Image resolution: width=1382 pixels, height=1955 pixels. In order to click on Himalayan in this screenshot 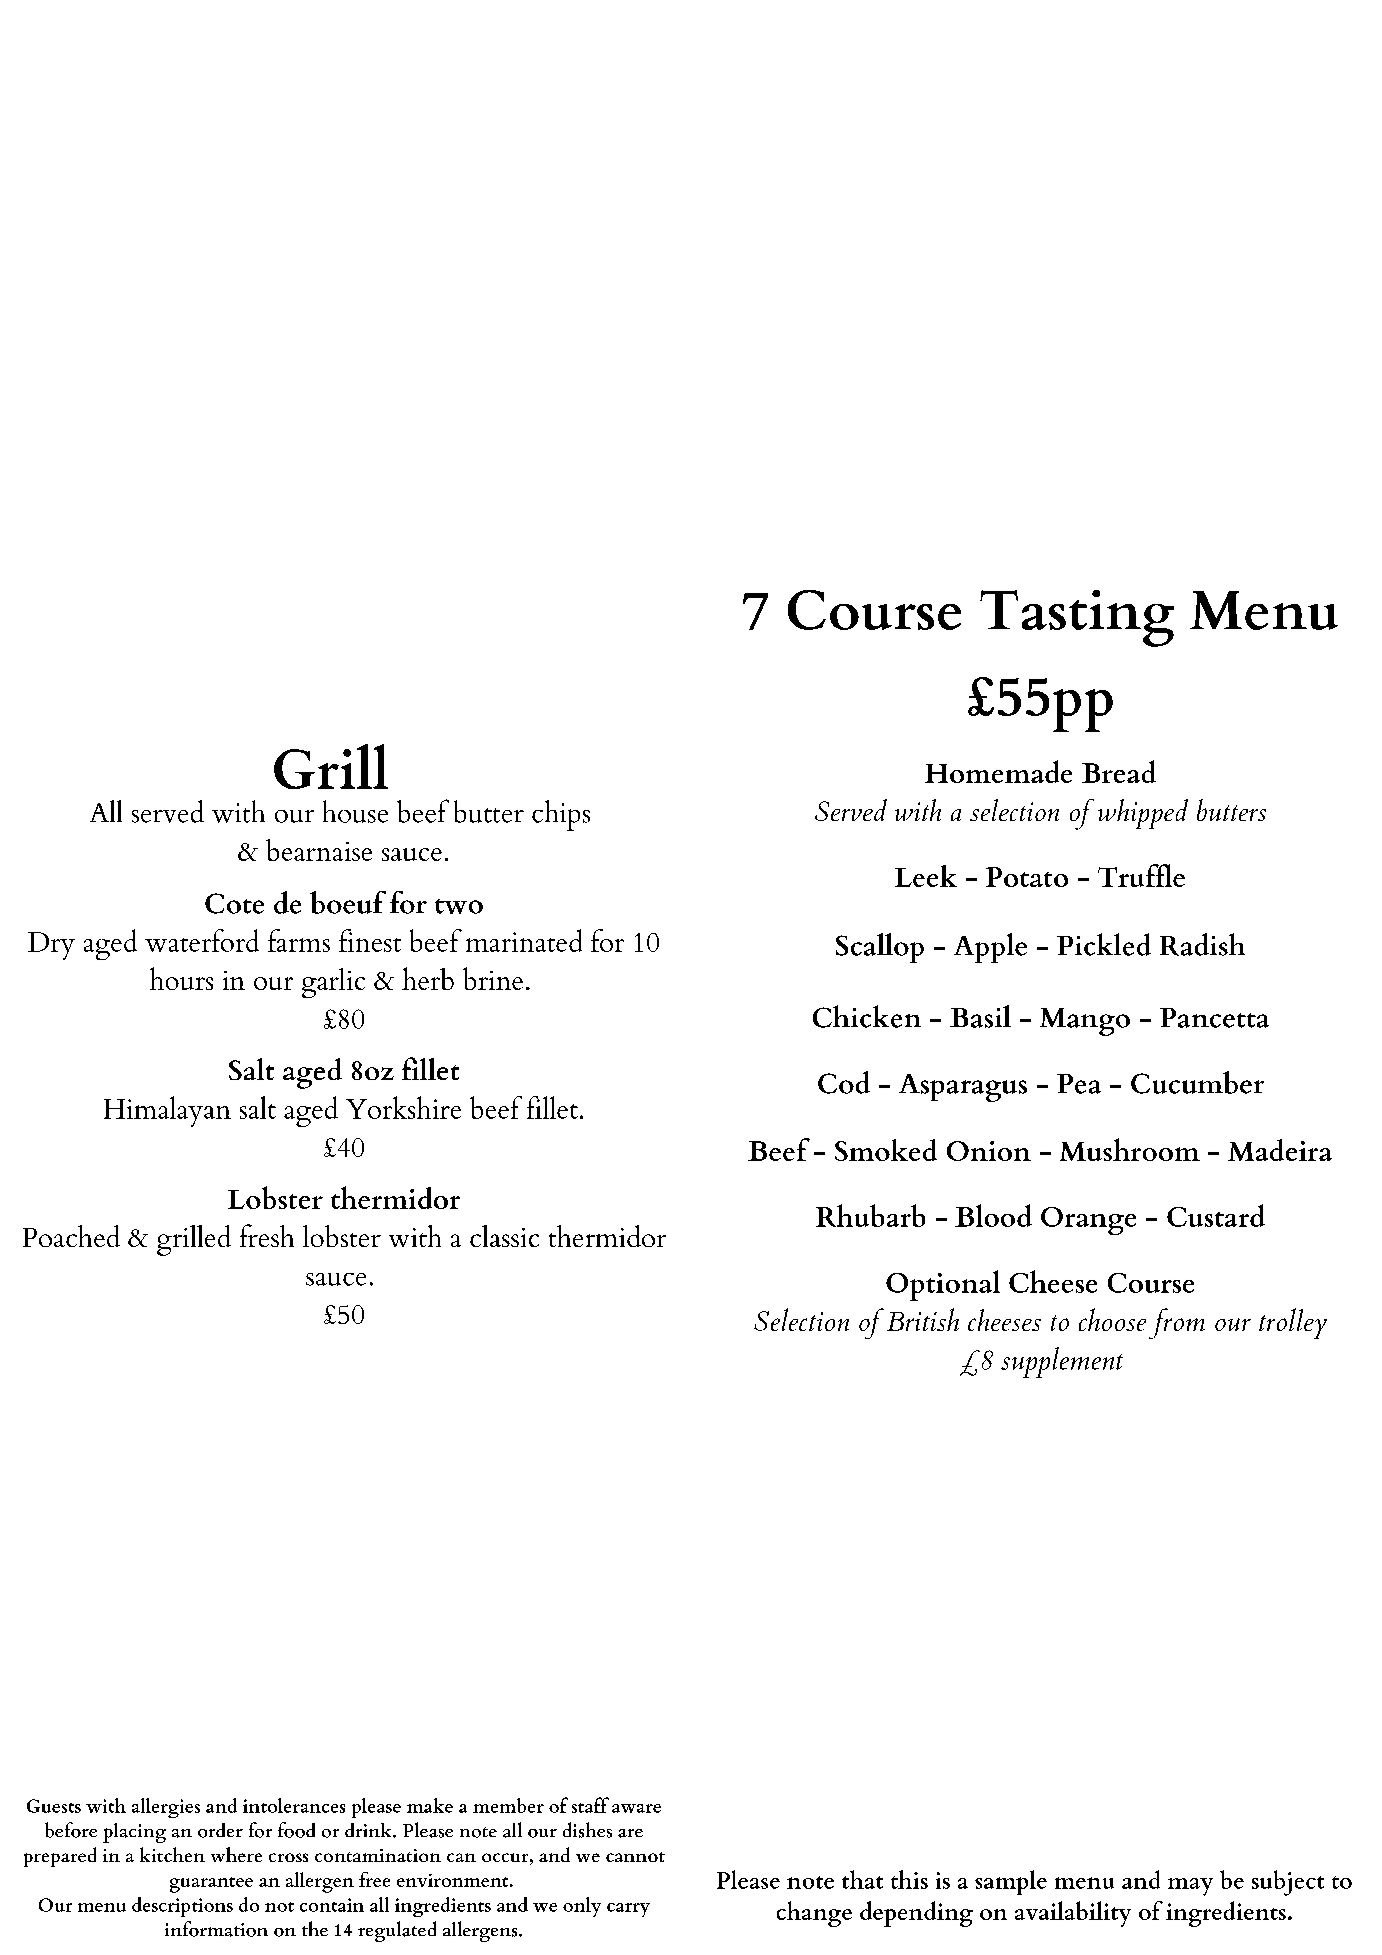, I will do `click(167, 1111)`.
